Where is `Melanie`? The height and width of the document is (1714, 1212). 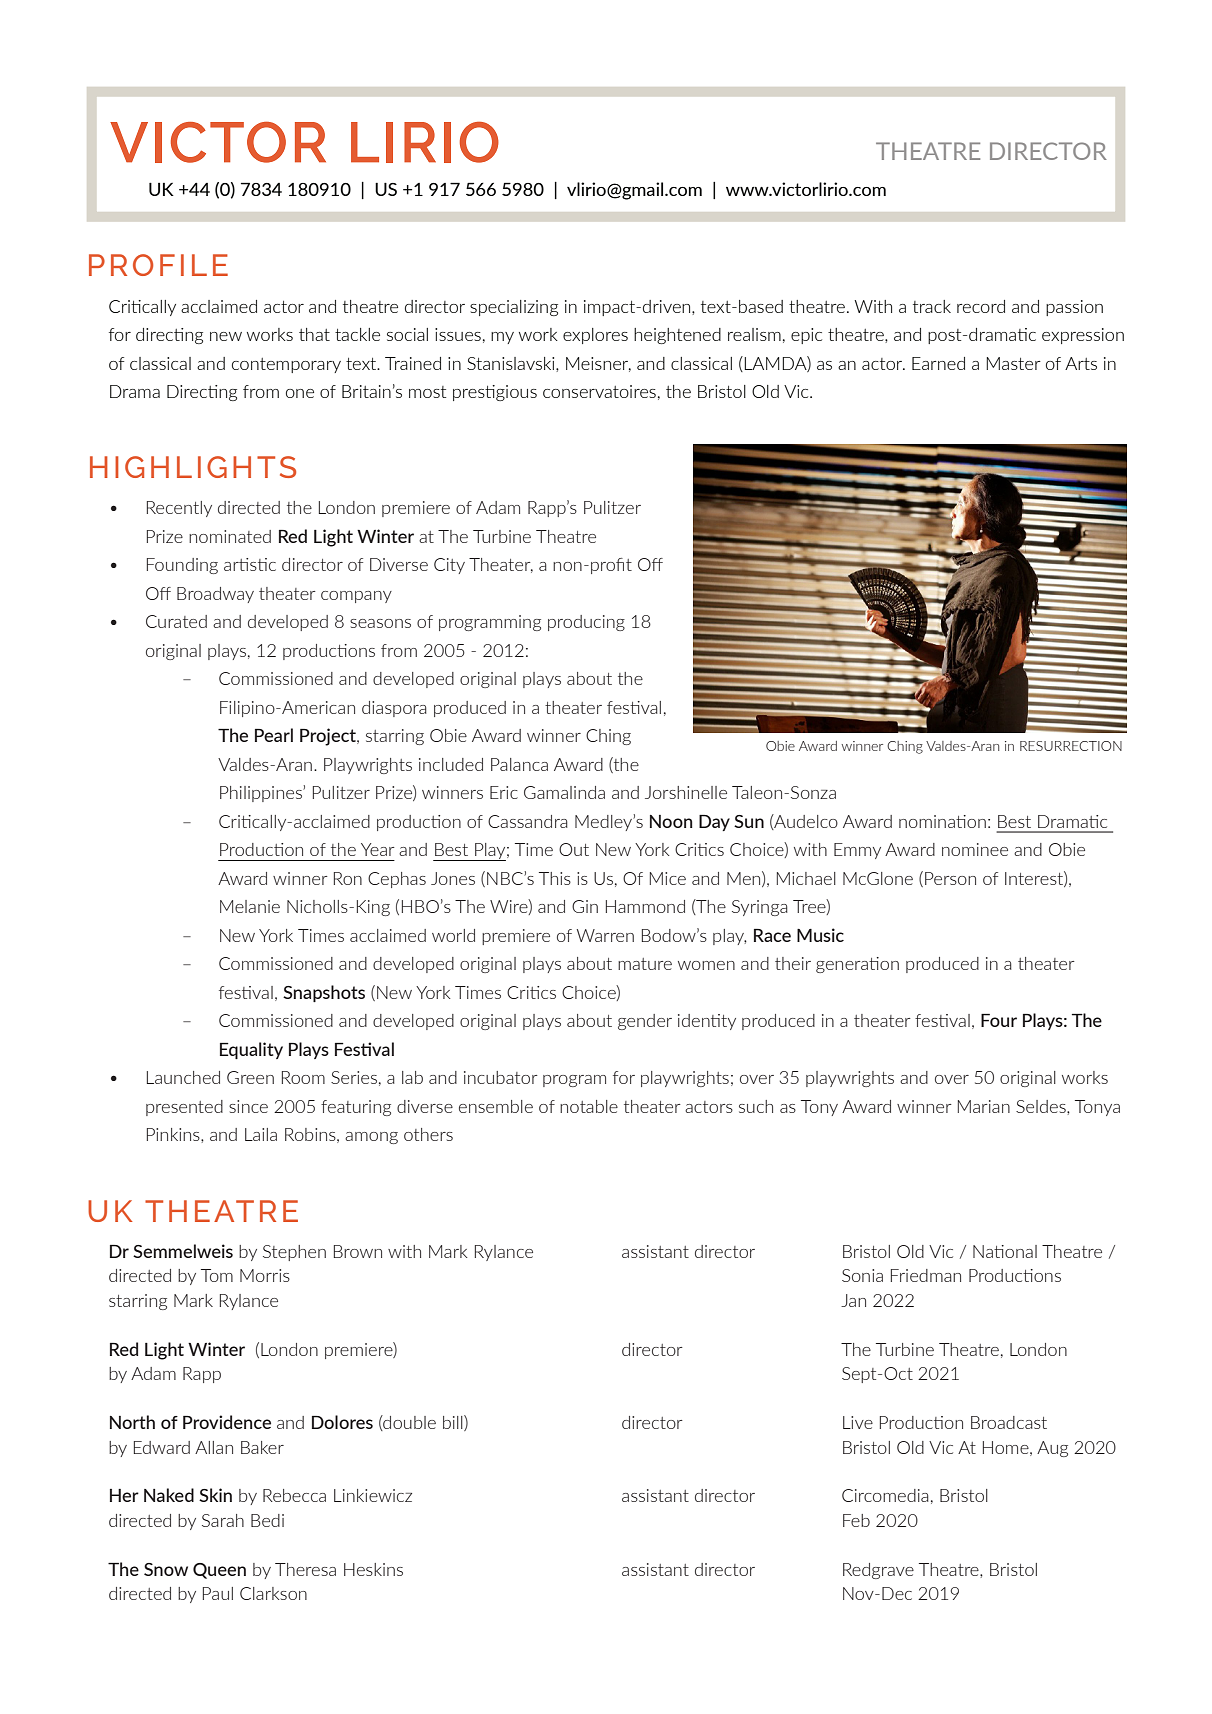
Melanie is located at coordinates (250, 906).
